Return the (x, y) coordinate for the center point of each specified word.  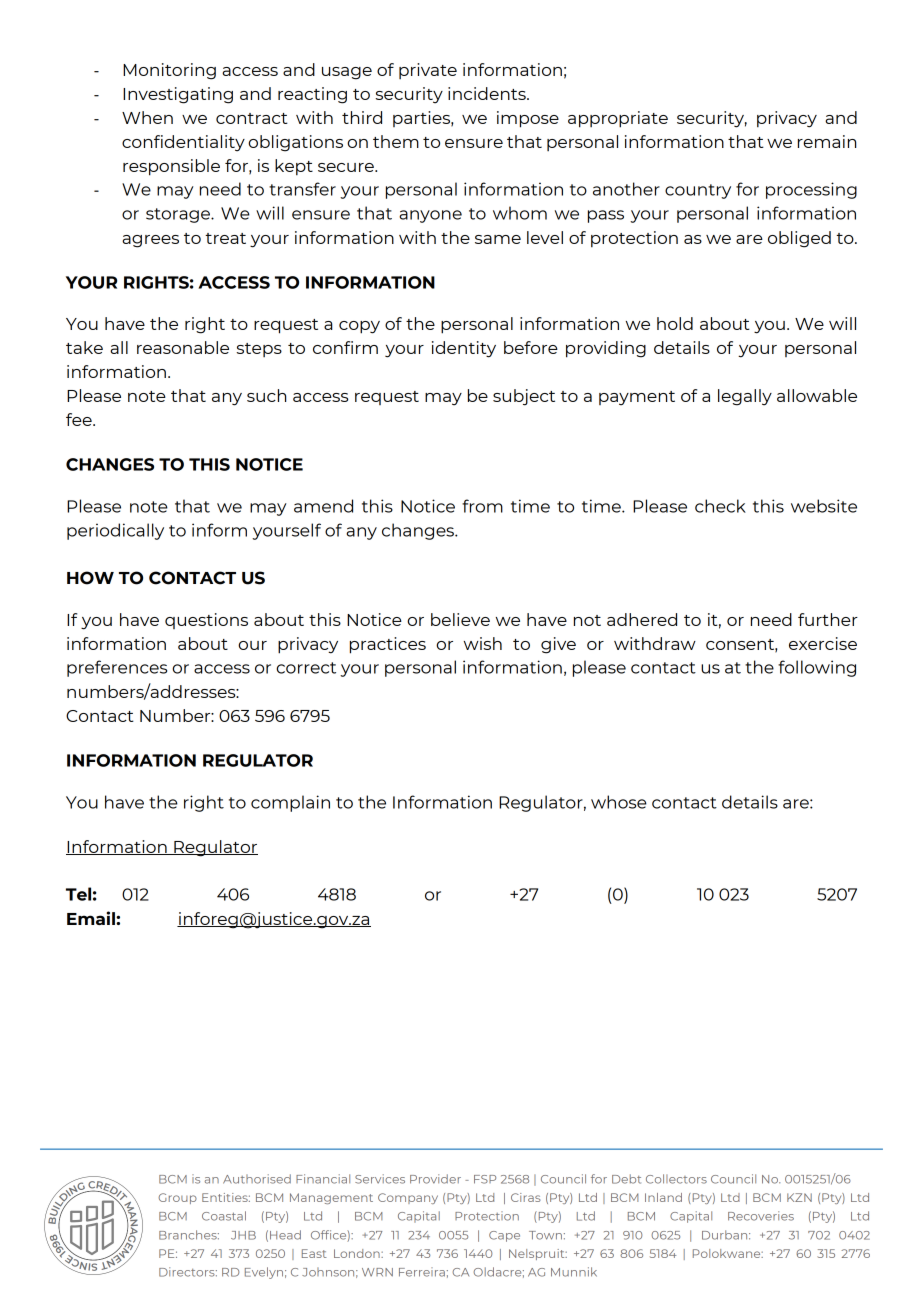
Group (177, 1198)
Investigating (178, 95)
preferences (117, 668)
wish (483, 643)
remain (827, 141)
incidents (488, 93)
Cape (504, 1236)
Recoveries (761, 1216)
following (817, 668)
